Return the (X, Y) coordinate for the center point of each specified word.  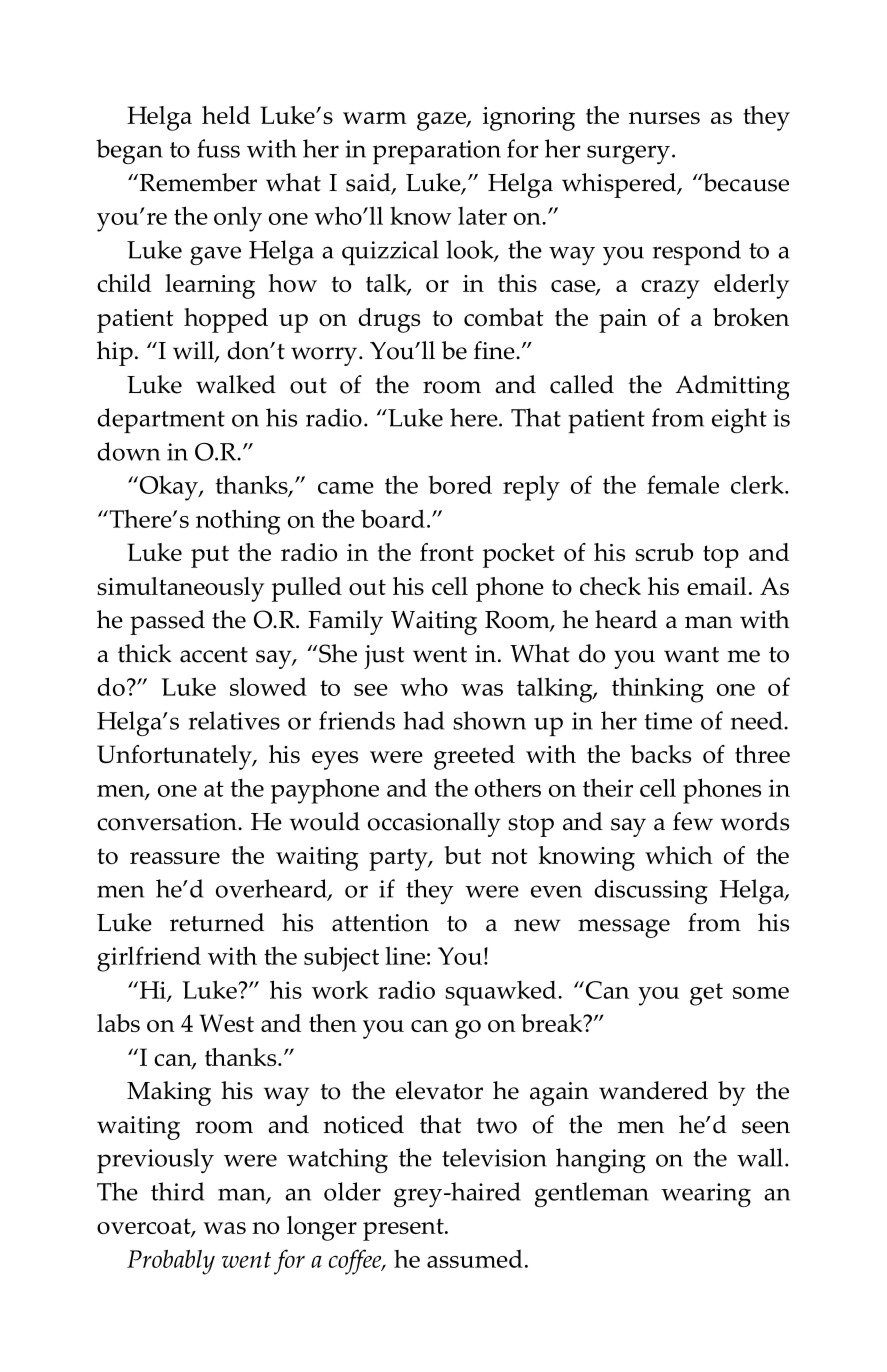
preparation (437, 152)
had (423, 720)
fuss (218, 148)
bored (460, 484)
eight (739, 420)
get (706, 994)
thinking (658, 690)
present (404, 1229)
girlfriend (149, 959)
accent (214, 655)
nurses (664, 118)
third (177, 1191)
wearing (706, 1195)
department (161, 421)
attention (380, 923)
